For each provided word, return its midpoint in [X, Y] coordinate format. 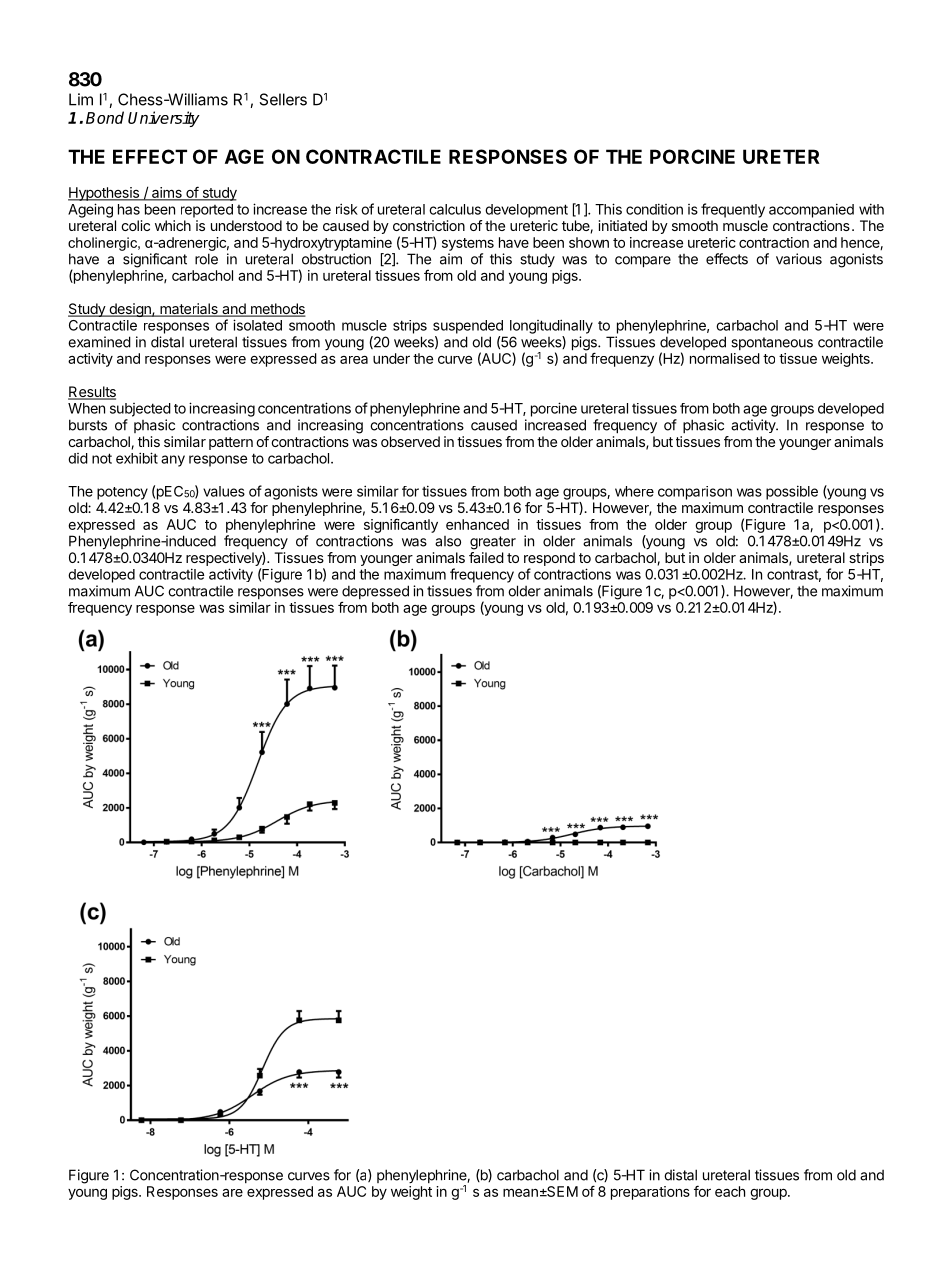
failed [486, 557]
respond [549, 559]
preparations [650, 1193]
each [730, 1191]
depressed [375, 593]
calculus [455, 209]
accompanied [811, 210]
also [448, 541]
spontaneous [772, 343]
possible [792, 492]
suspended [468, 327]
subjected [140, 410]
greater [493, 543]
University [164, 119]
